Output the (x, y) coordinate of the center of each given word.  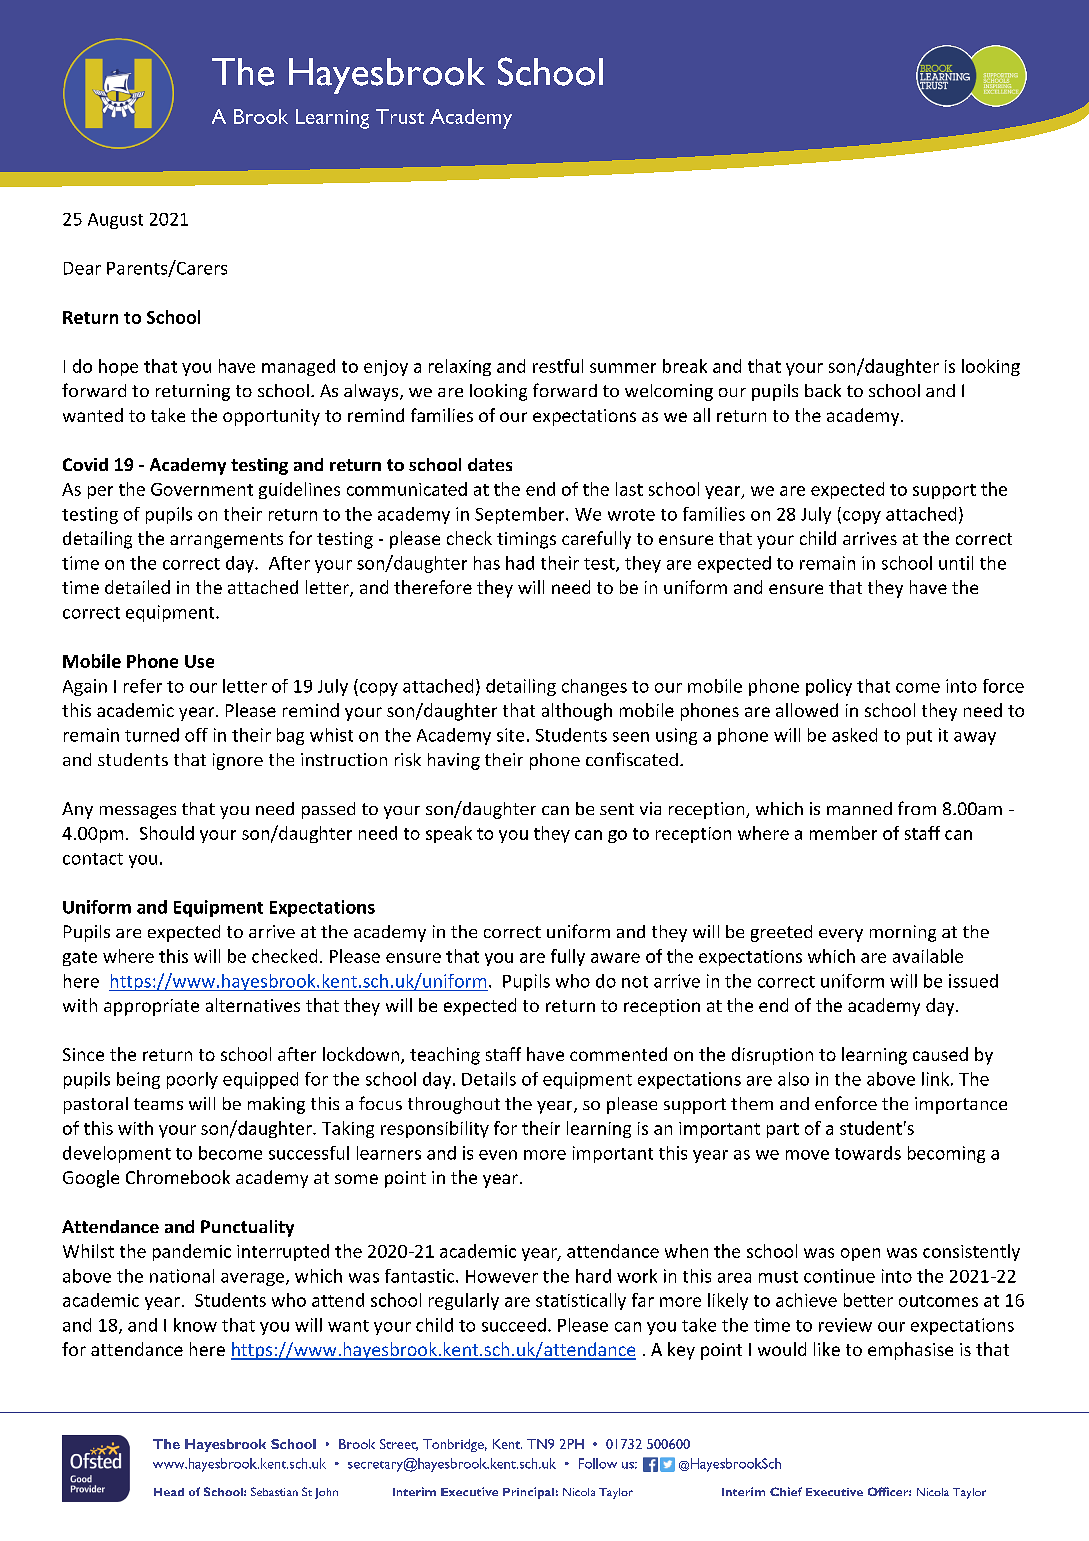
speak (449, 834)
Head (169, 1492)
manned (859, 808)
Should (167, 833)
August (115, 221)
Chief (786, 1491)
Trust (400, 116)
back (823, 390)
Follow (598, 1463)
